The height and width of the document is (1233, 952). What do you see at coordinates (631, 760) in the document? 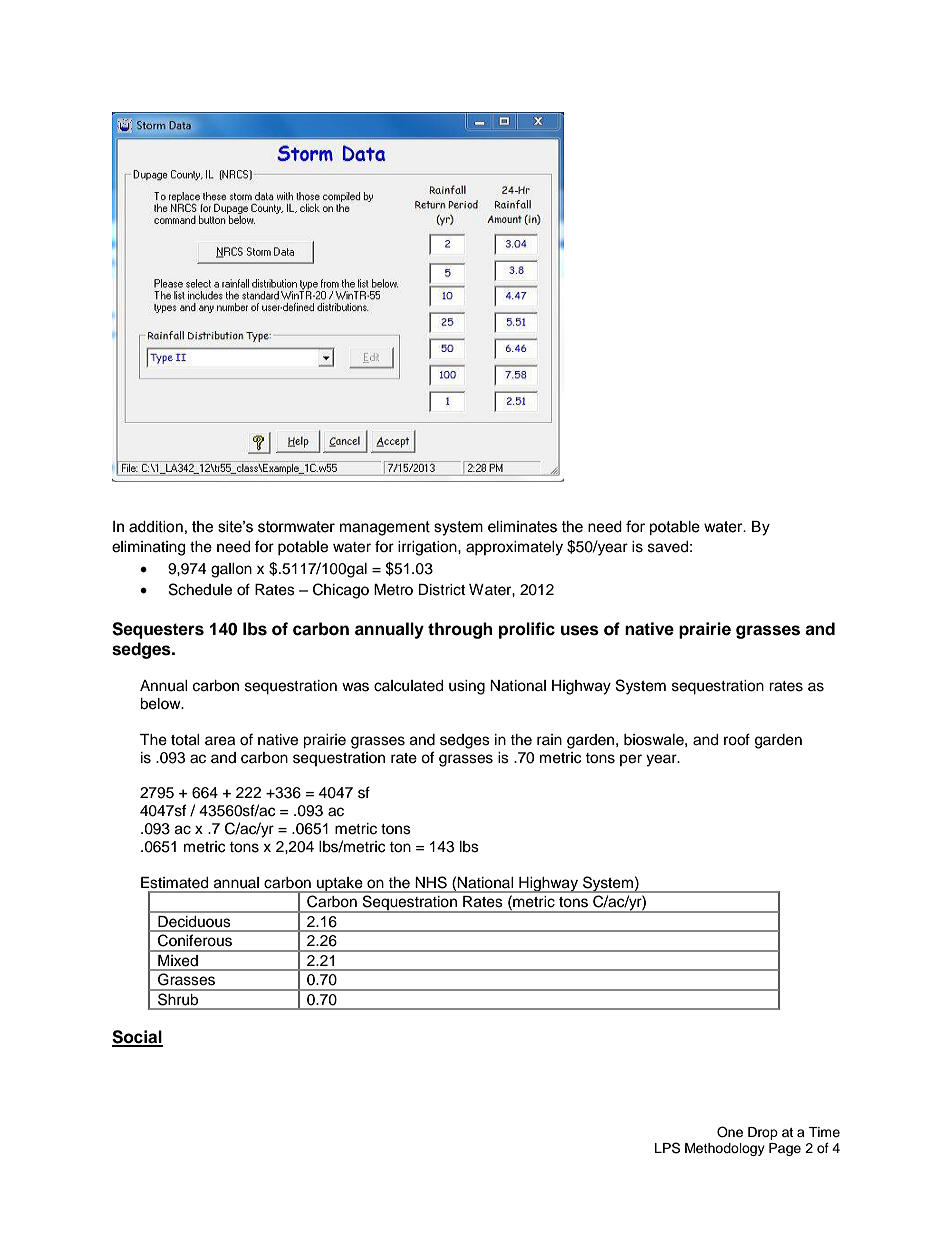
I see `per` at bounding box center [631, 760].
